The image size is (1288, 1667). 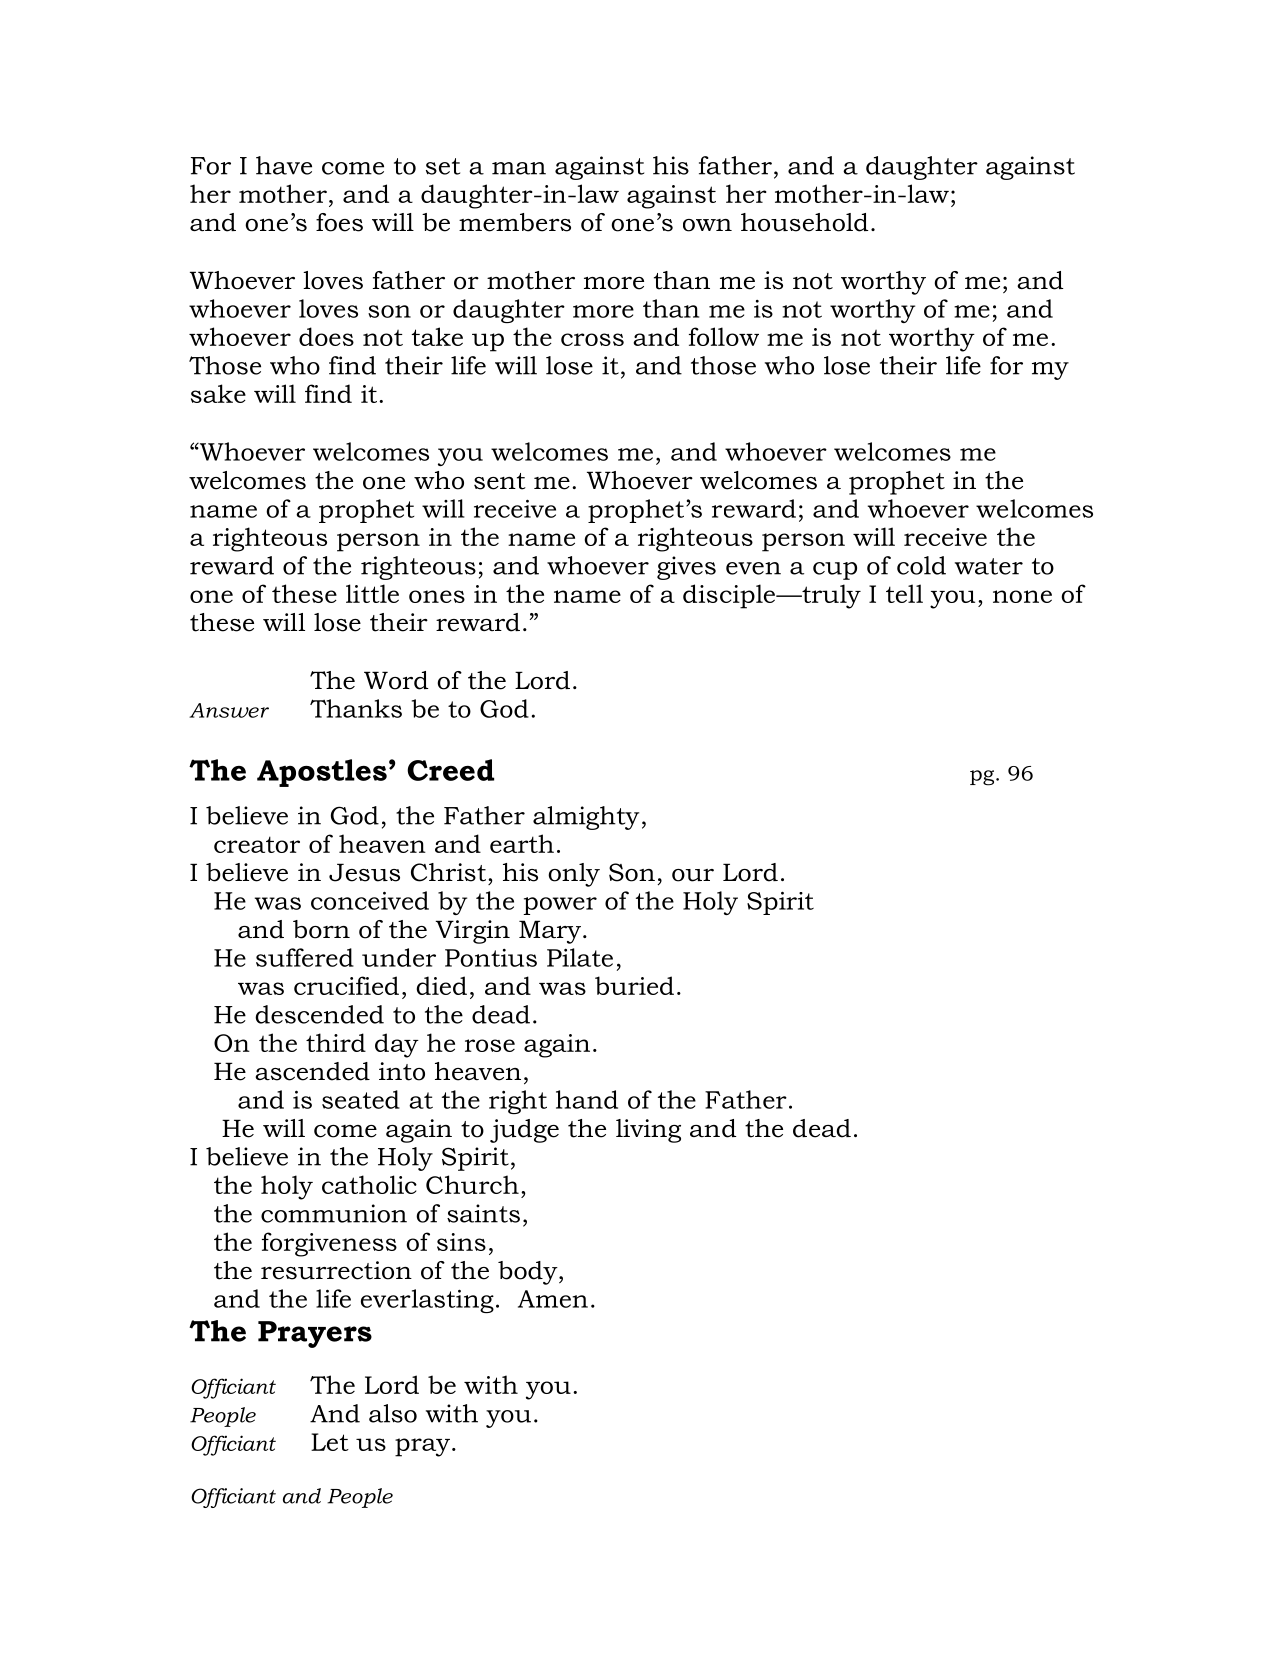 What do you see at coordinates (648, 1131) in the screenshot?
I see `living` at bounding box center [648, 1131].
